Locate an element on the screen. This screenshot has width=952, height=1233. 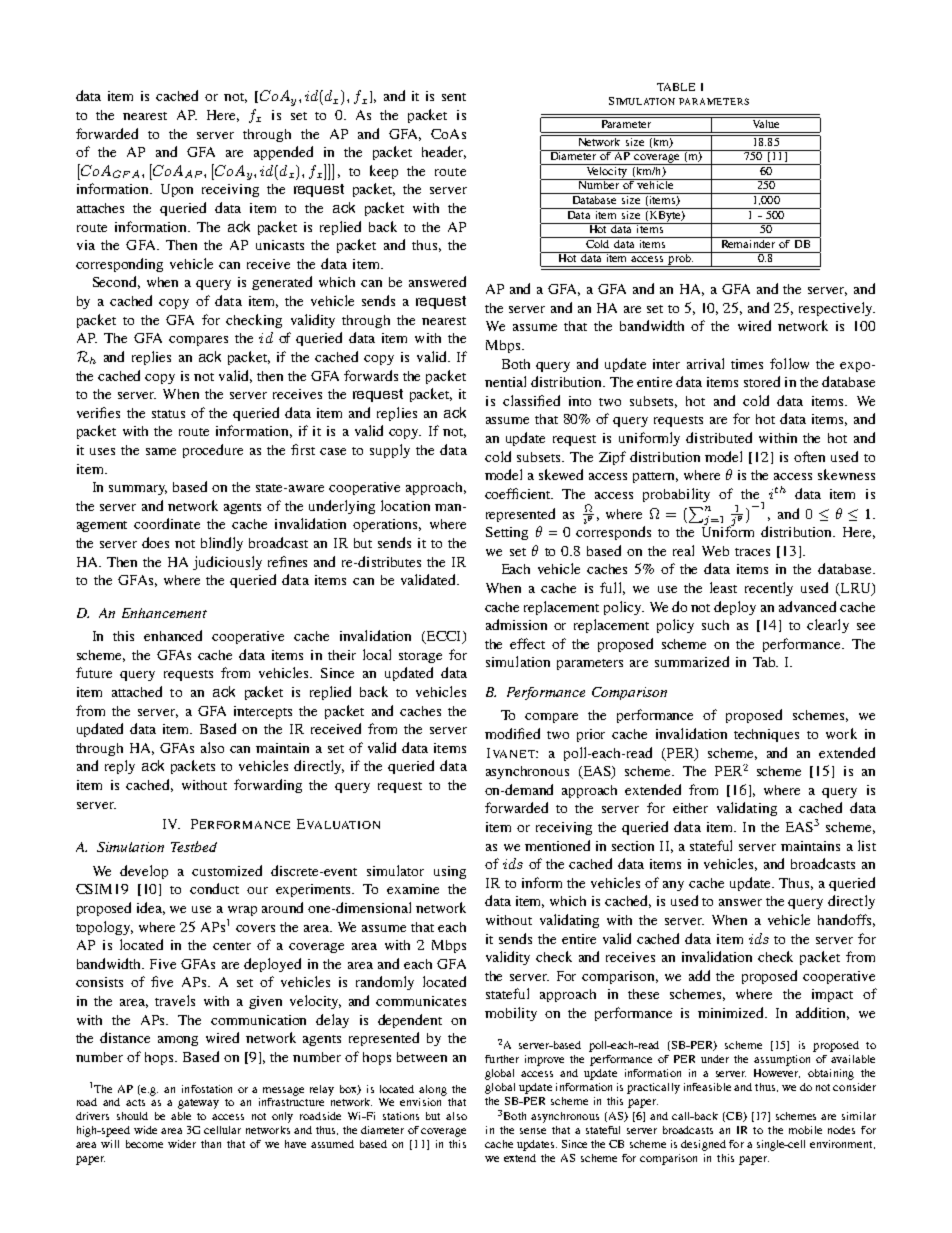
modified is located at coordinates (512, 733).
